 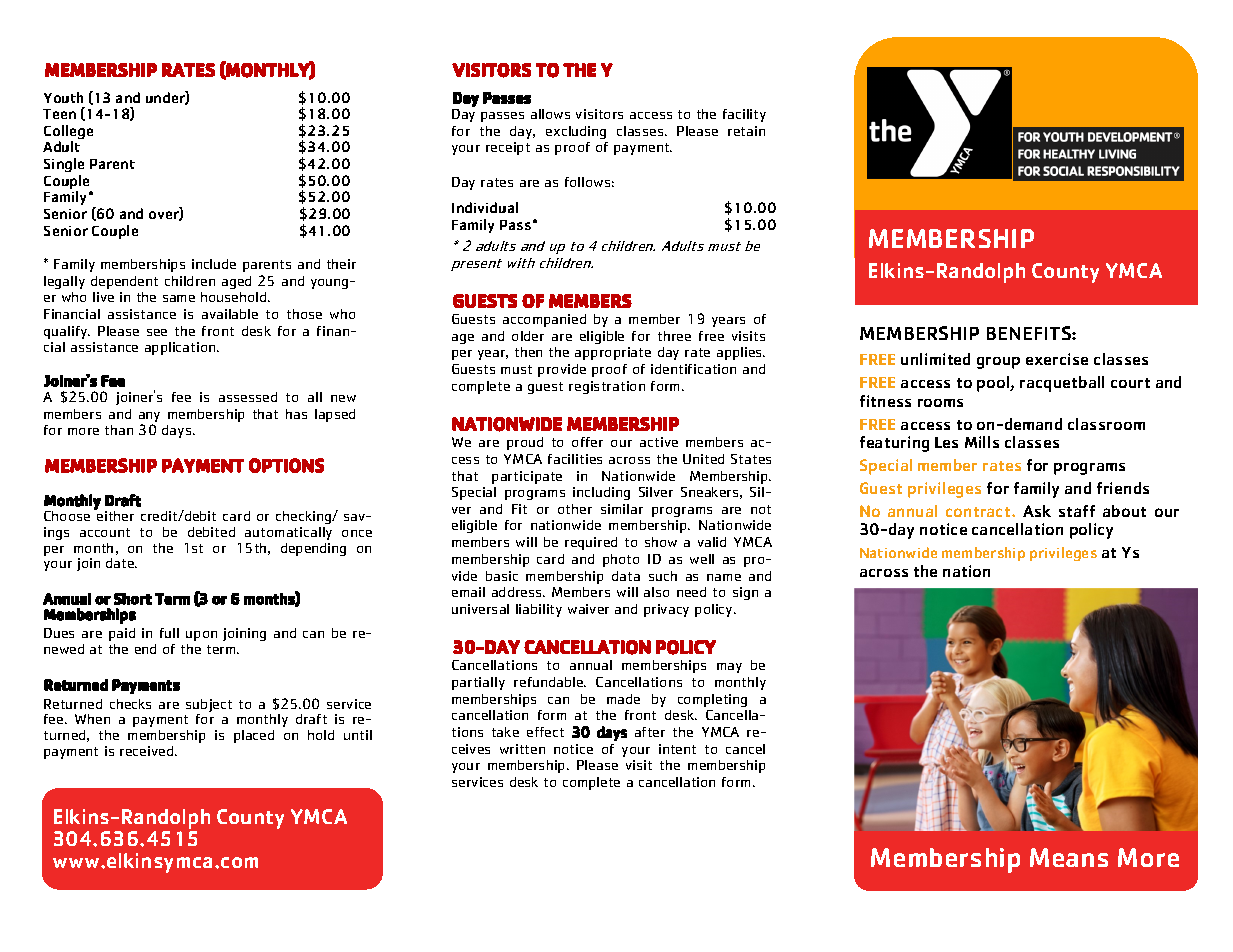 What do you see at coordinates (1069, 857) in the image?
I see `Means` at bounding box center [1069, 857].
